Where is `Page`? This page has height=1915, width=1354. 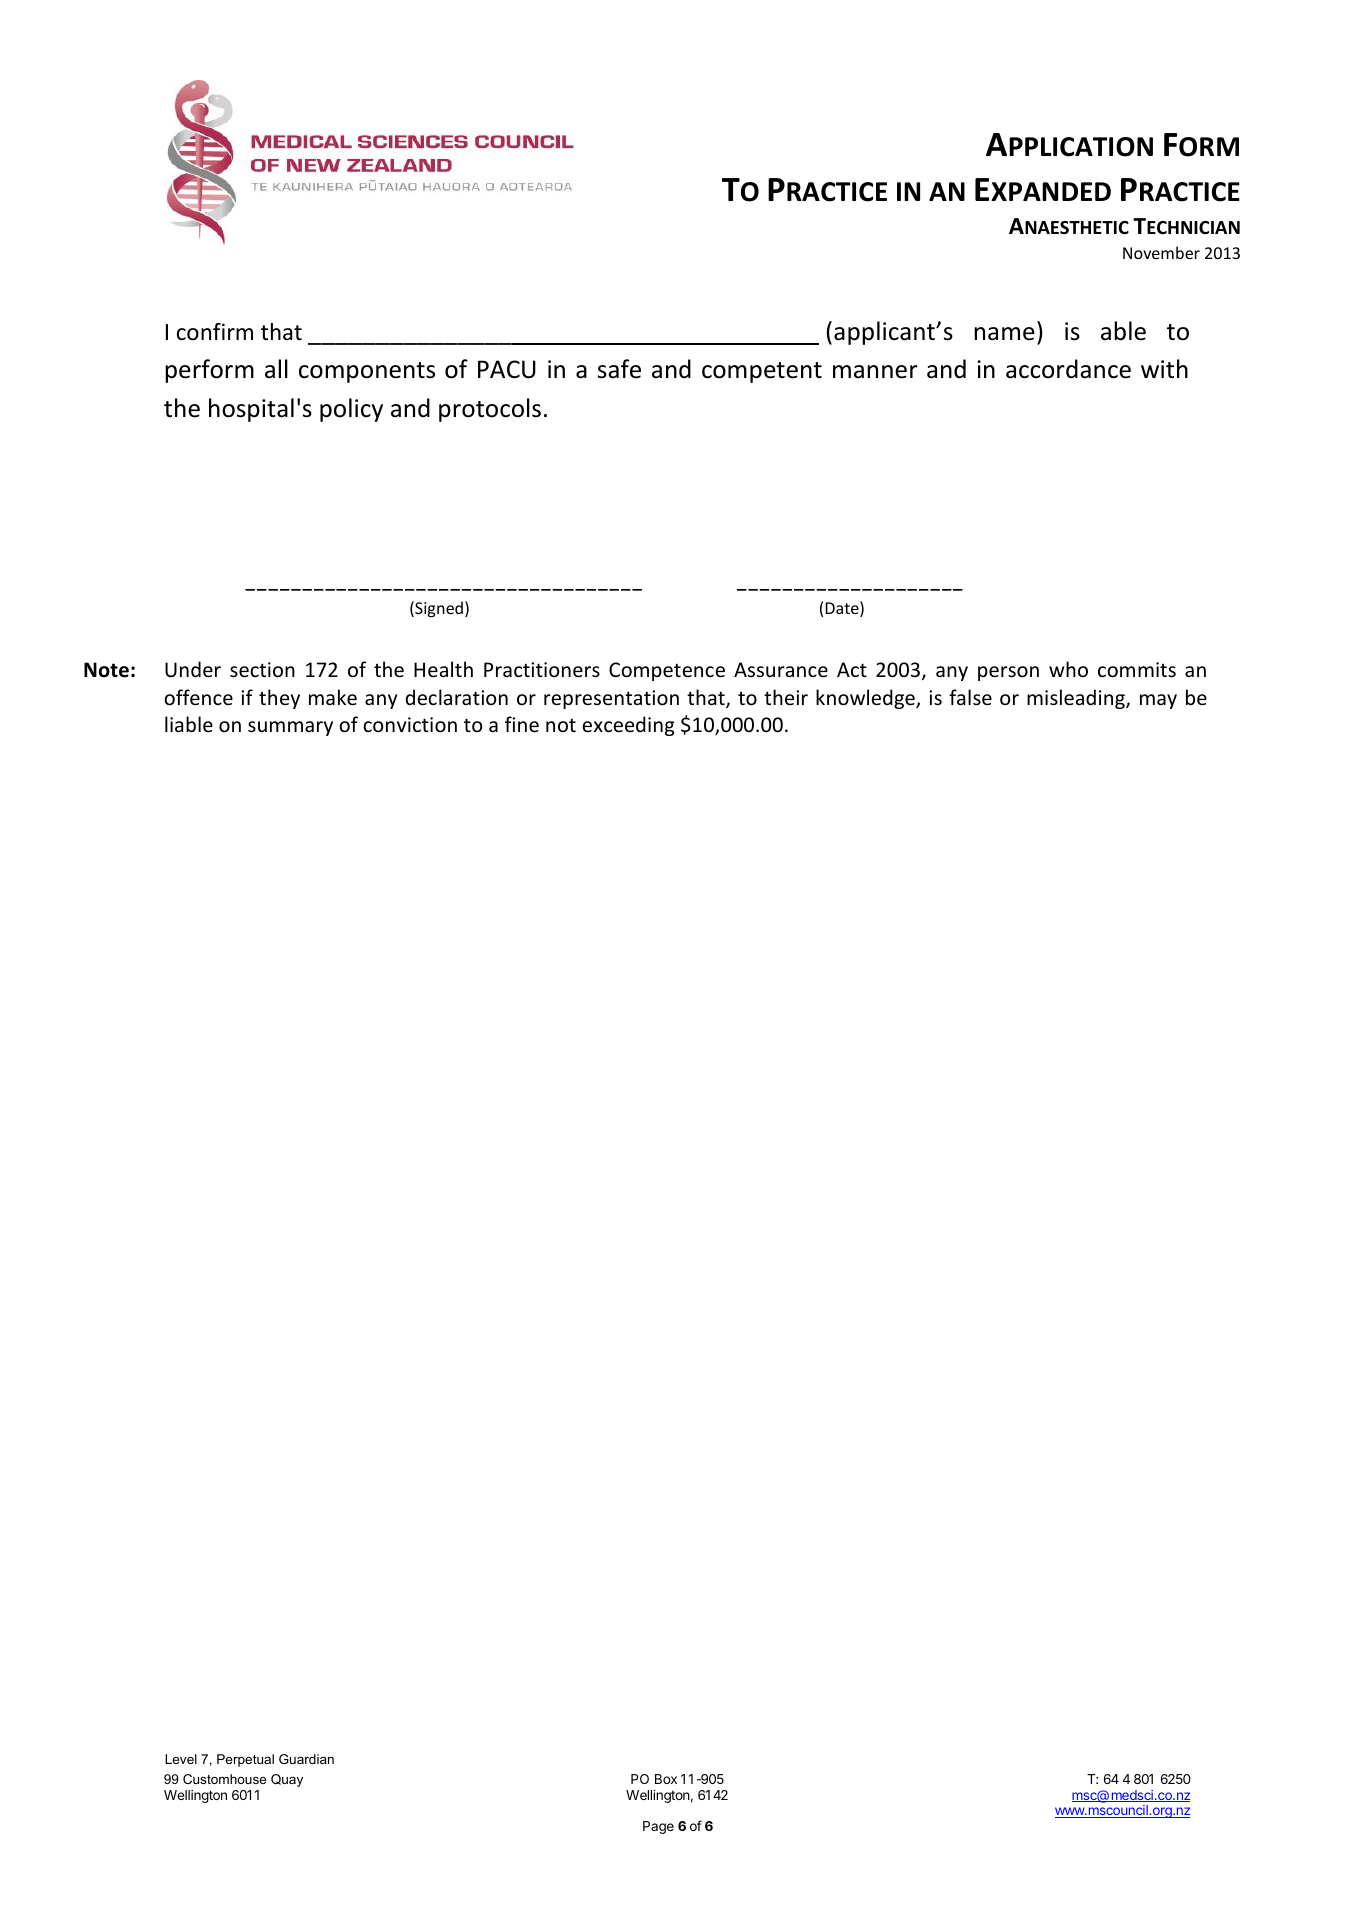 Page is located at coordinates (658, 1827).
